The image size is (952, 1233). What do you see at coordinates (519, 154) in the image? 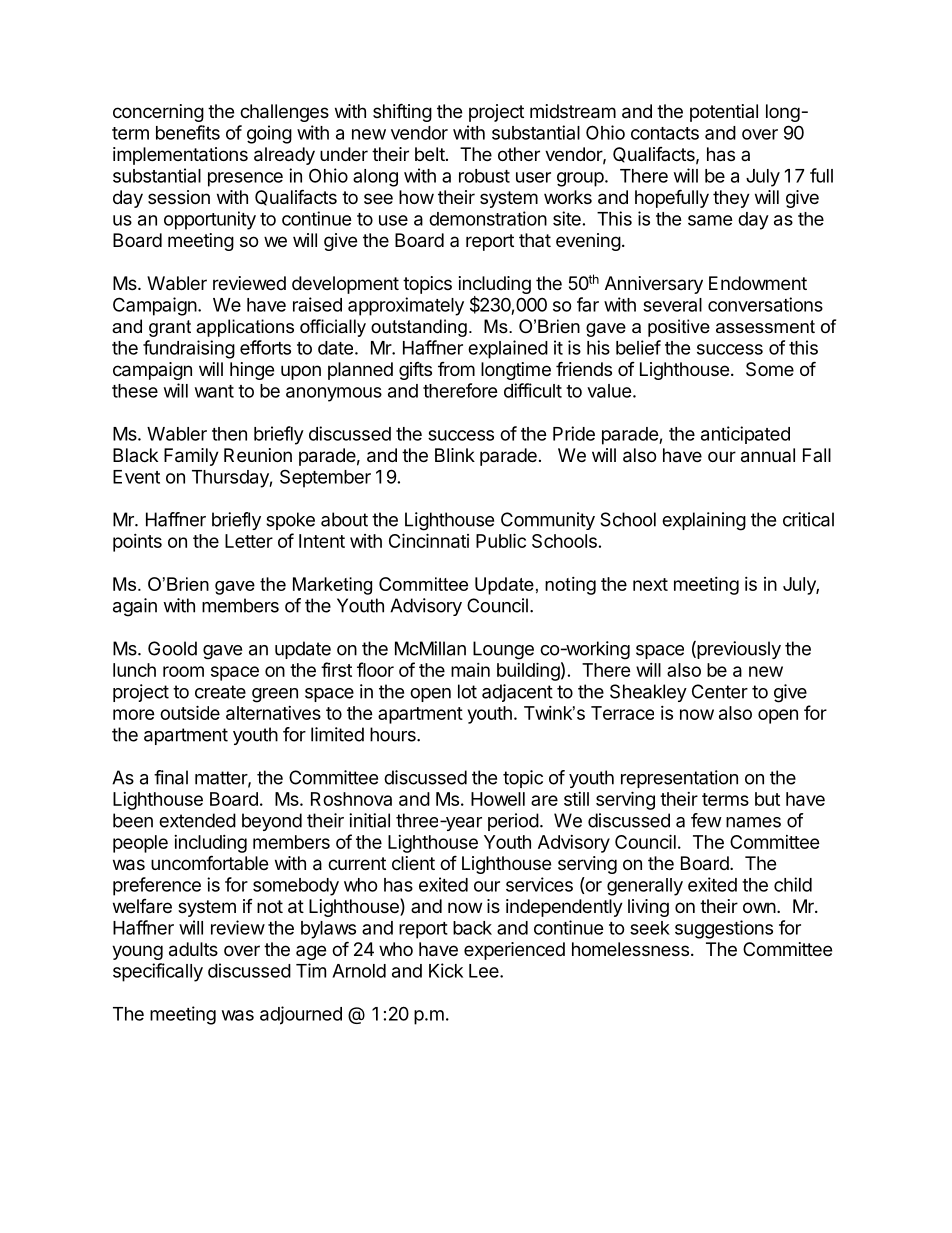
I see `other` at bounding box center [519, 154].
